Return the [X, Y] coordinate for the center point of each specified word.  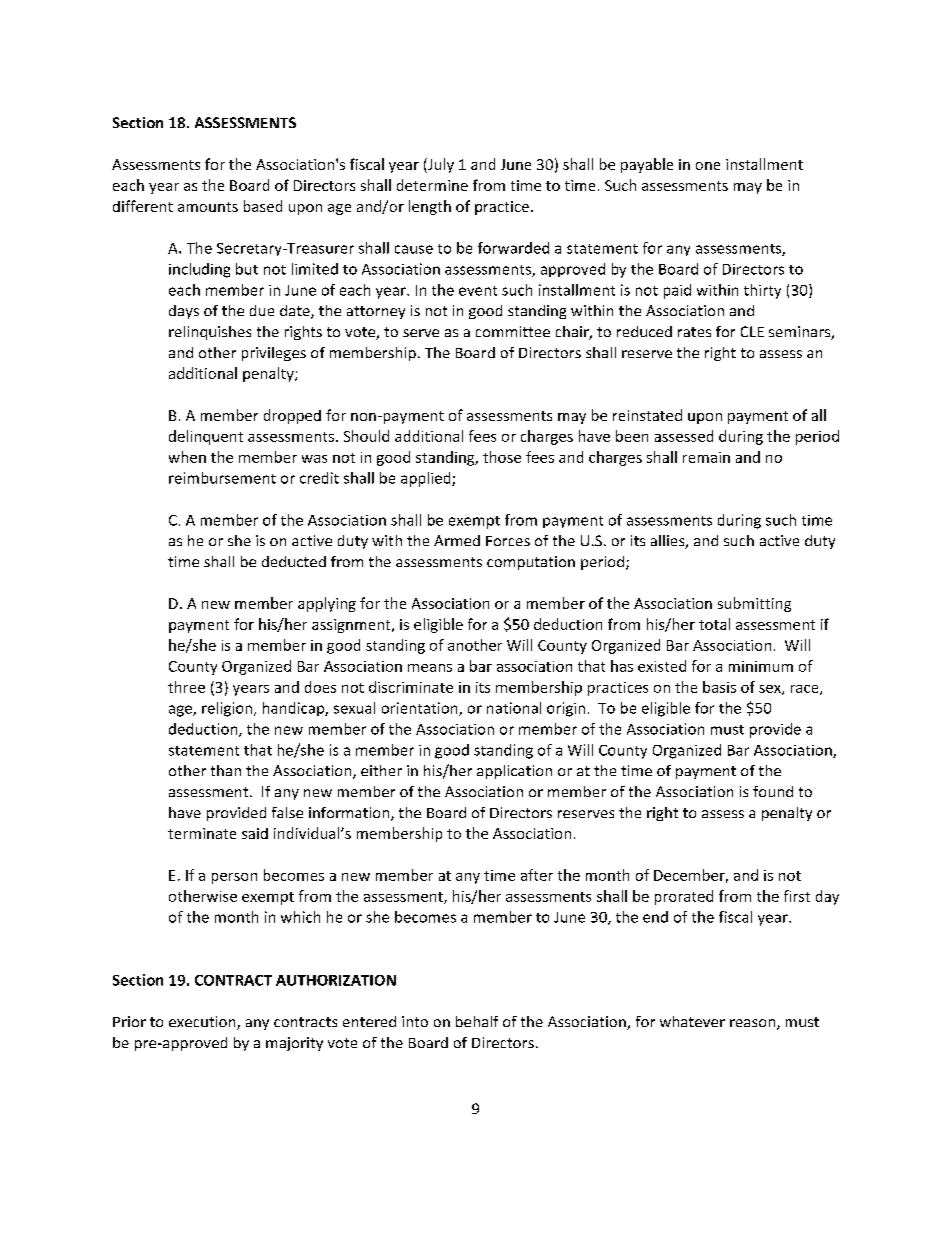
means [430, 668]
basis [719, 687]
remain [706, 457]
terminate [202, 833]
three [186, 687]
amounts [208, 207]
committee [513, 331]
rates [694, 332]
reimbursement [222, 478]
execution [203, 1023]
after [537, 875]
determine [432, 185]
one [708, 166]
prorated [684, 897]
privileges [274, 354]
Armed [457, 540]
